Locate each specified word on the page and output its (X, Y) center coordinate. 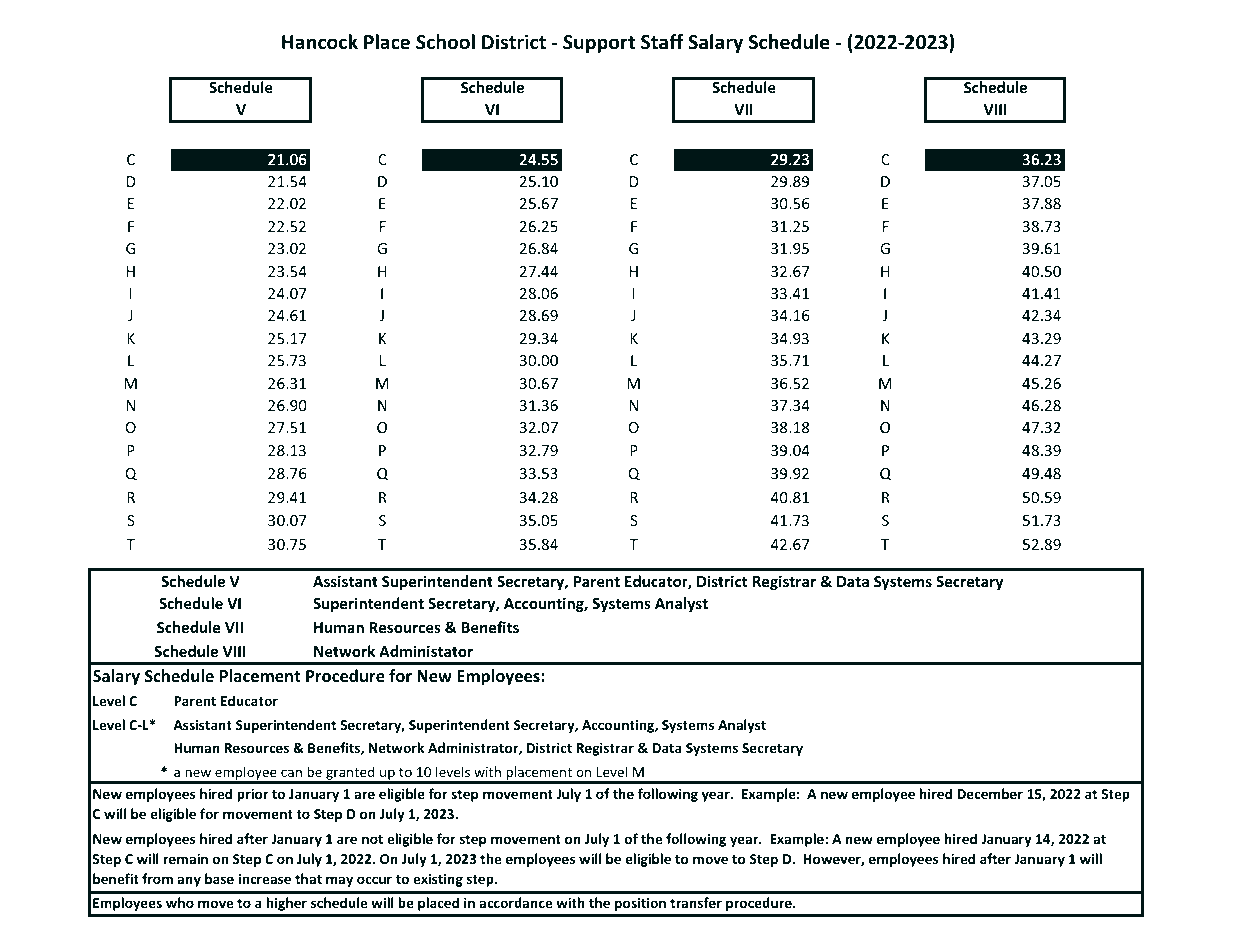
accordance (516, 902)
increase (265, 878)
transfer (696, 902)
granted (350, 774)
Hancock (320, 42)
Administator (426, 651)
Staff (662, 42)
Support (599, 44)
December (990, 793)
